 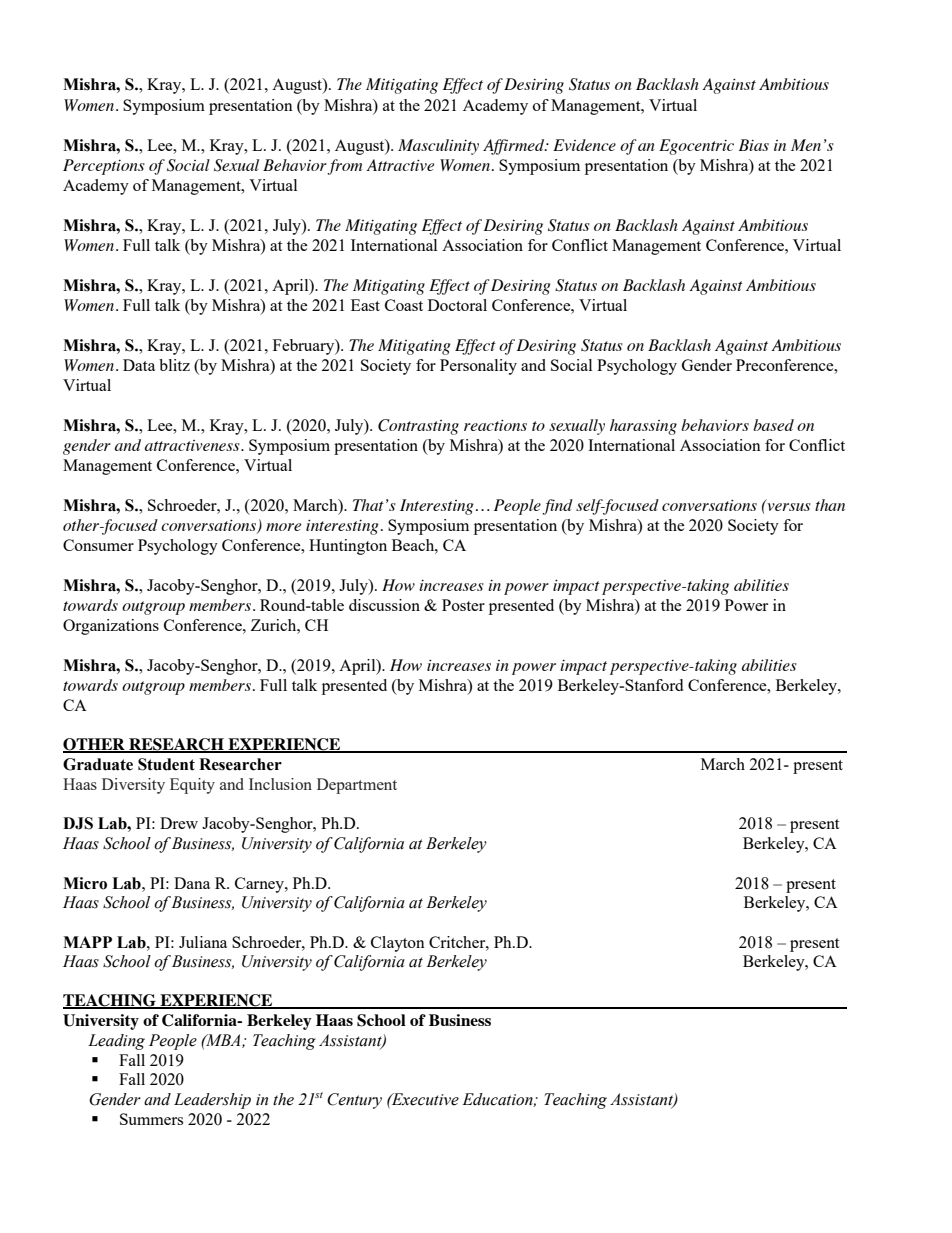 I want to click on Perceptions, so click(x=104, y=167).
